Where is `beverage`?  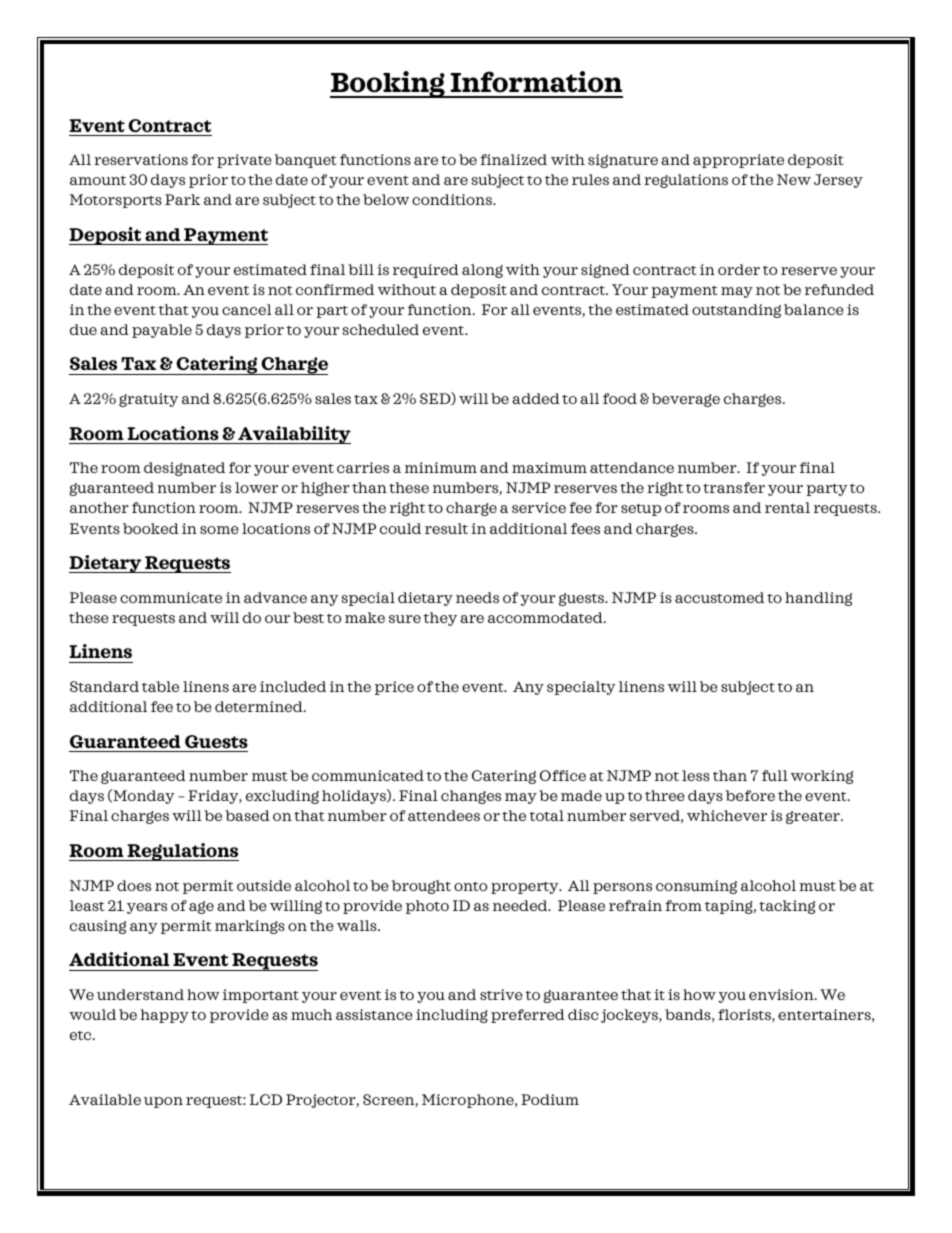
beverage is located at coordinates (686, 400).
